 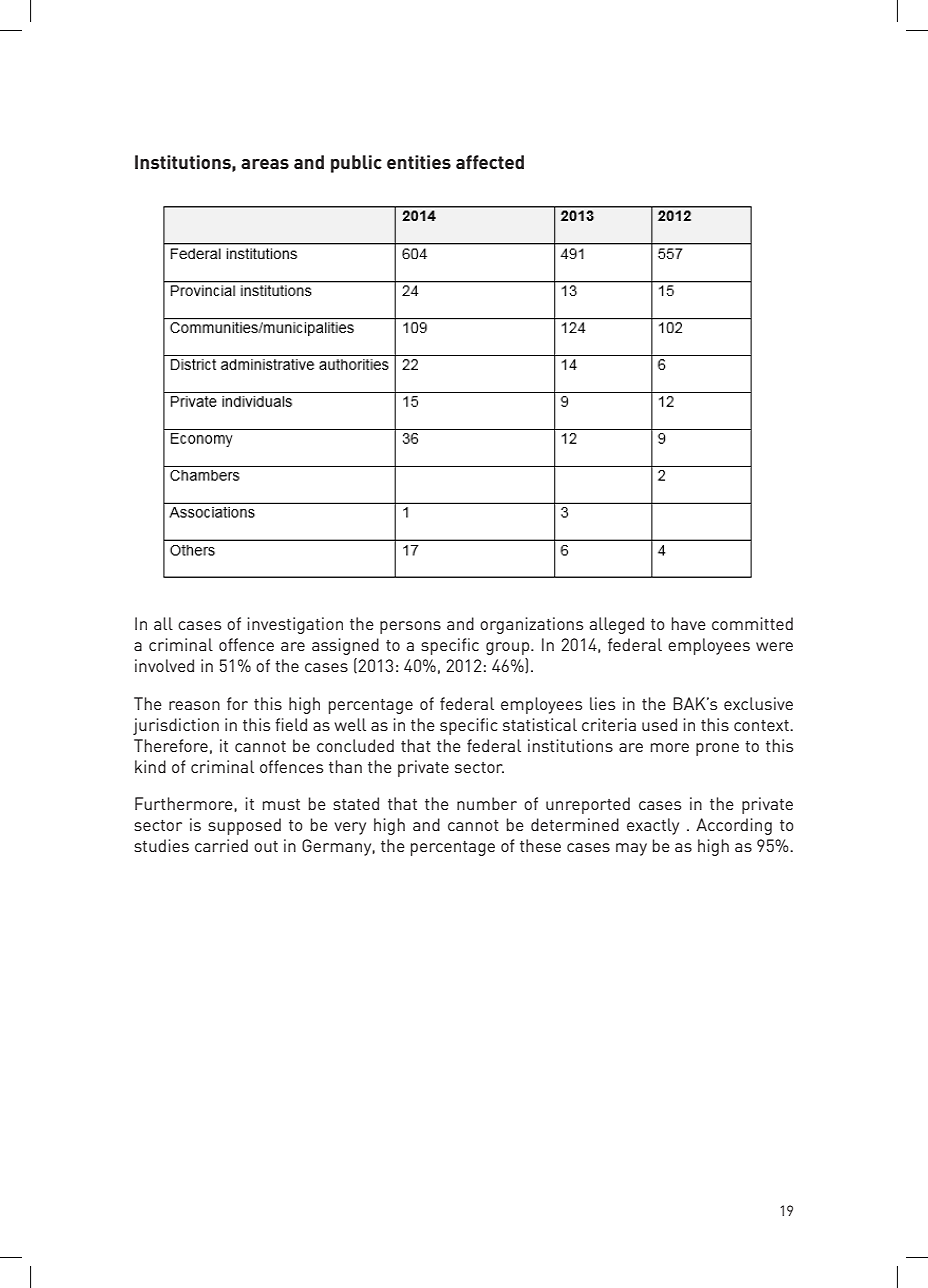 What do you see at coordinates (490, 162) in the document?
I see `affected` at bounding box center [490, 162].
